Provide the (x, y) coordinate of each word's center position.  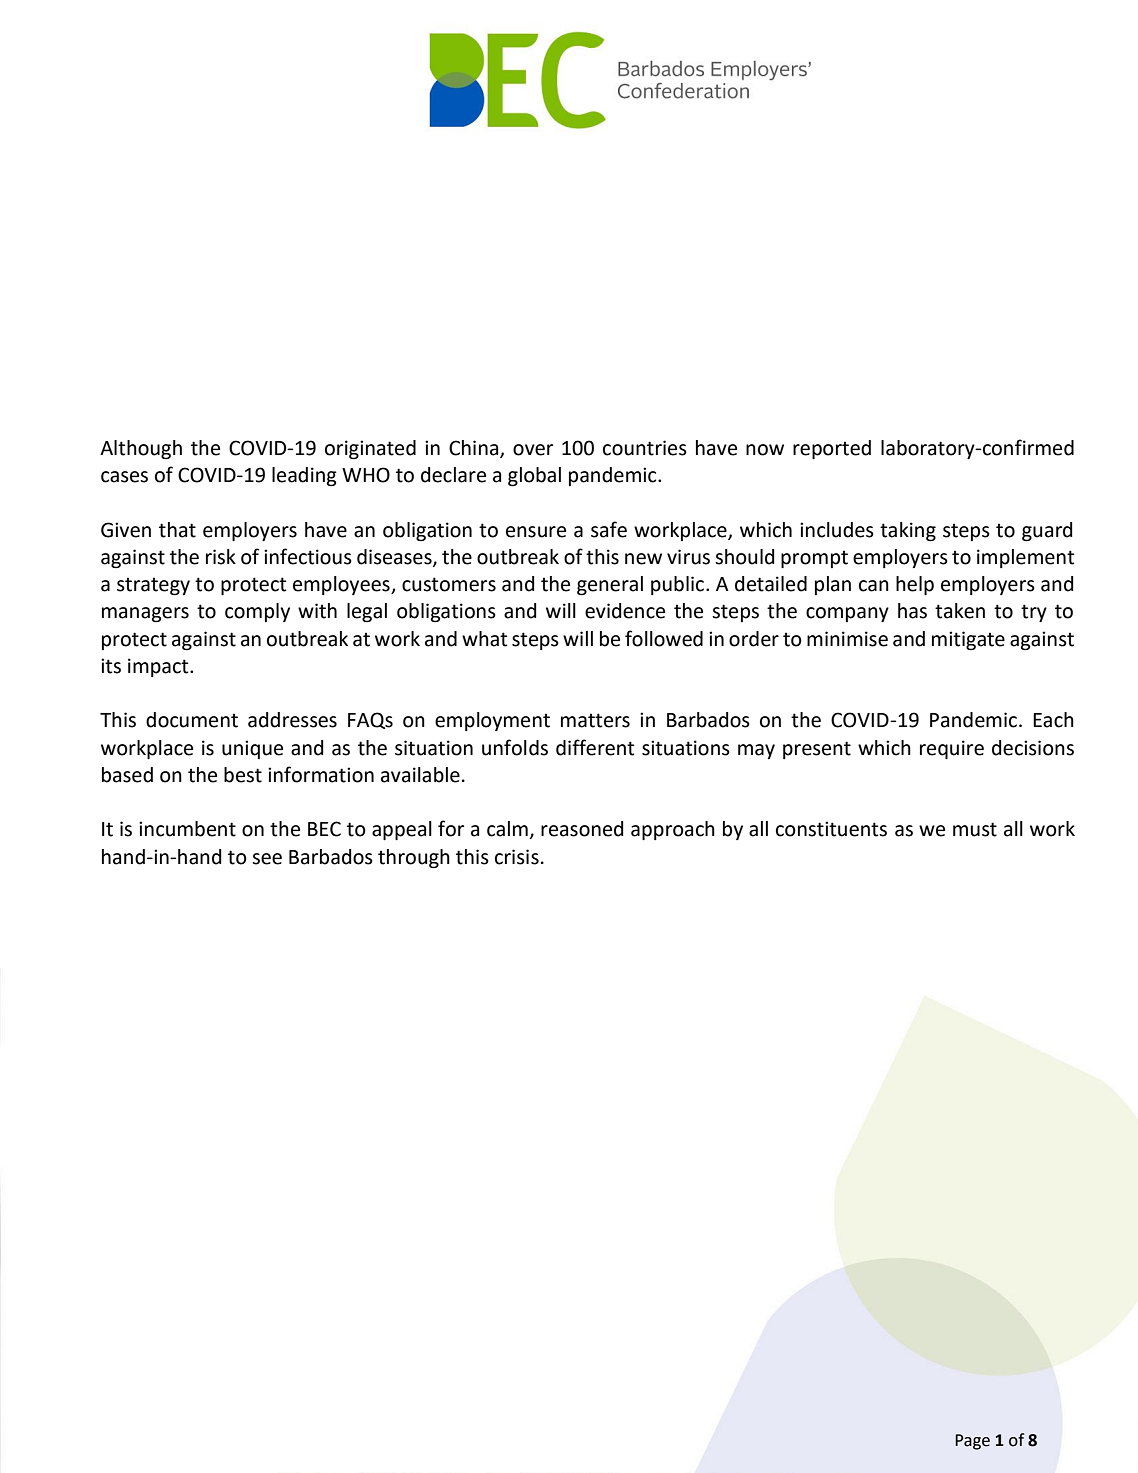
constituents (831, 829)
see (267, 859)
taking (908, 532)
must (975, 829)
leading (304, 477)
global (534, 477)
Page (972, 1442)
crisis (517, 857)
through (414, 859)
